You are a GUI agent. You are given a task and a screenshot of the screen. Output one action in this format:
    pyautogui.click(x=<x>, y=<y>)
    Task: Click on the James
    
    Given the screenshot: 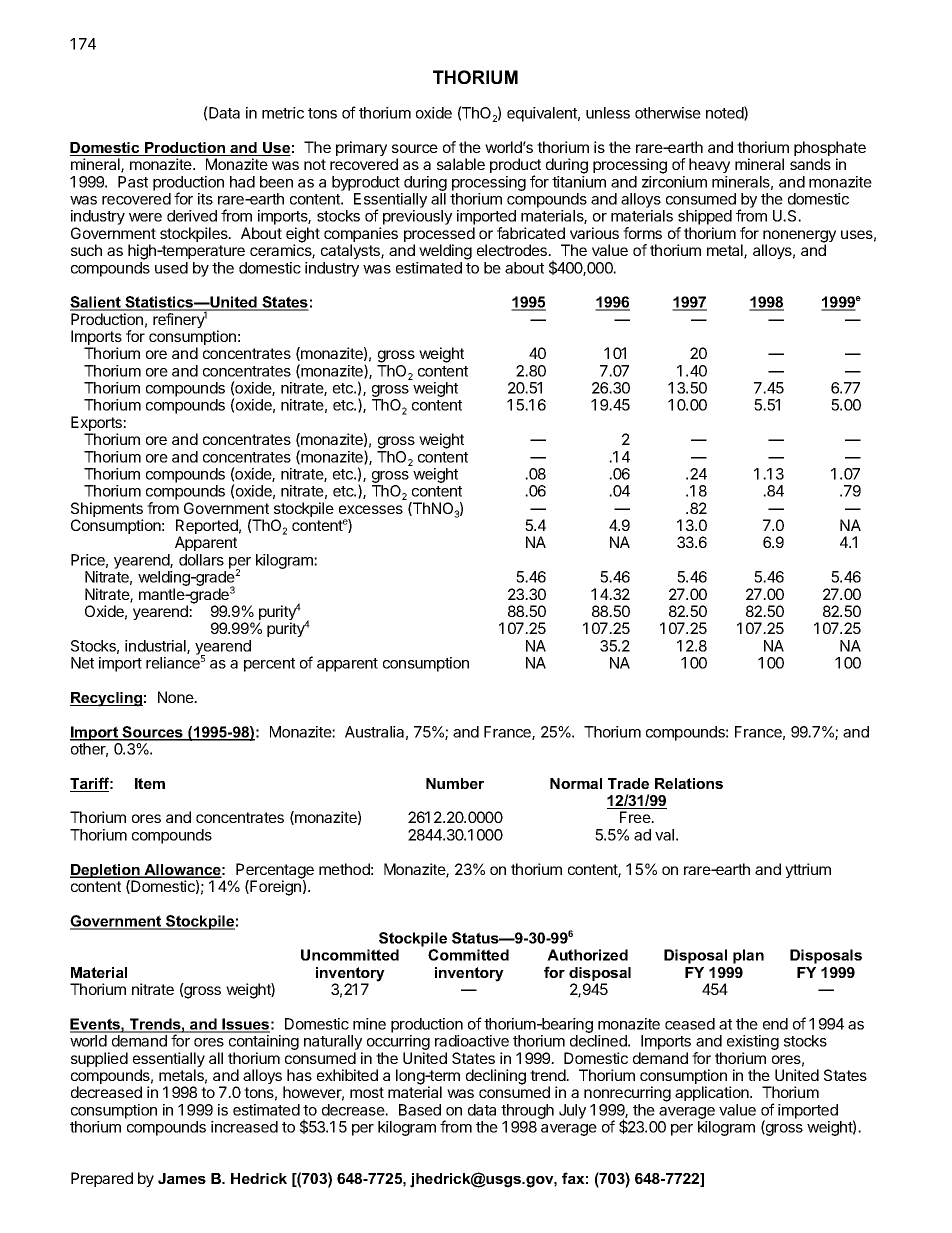 What is the action you would take?
    pyautogui.click(x=182, y=1178)
